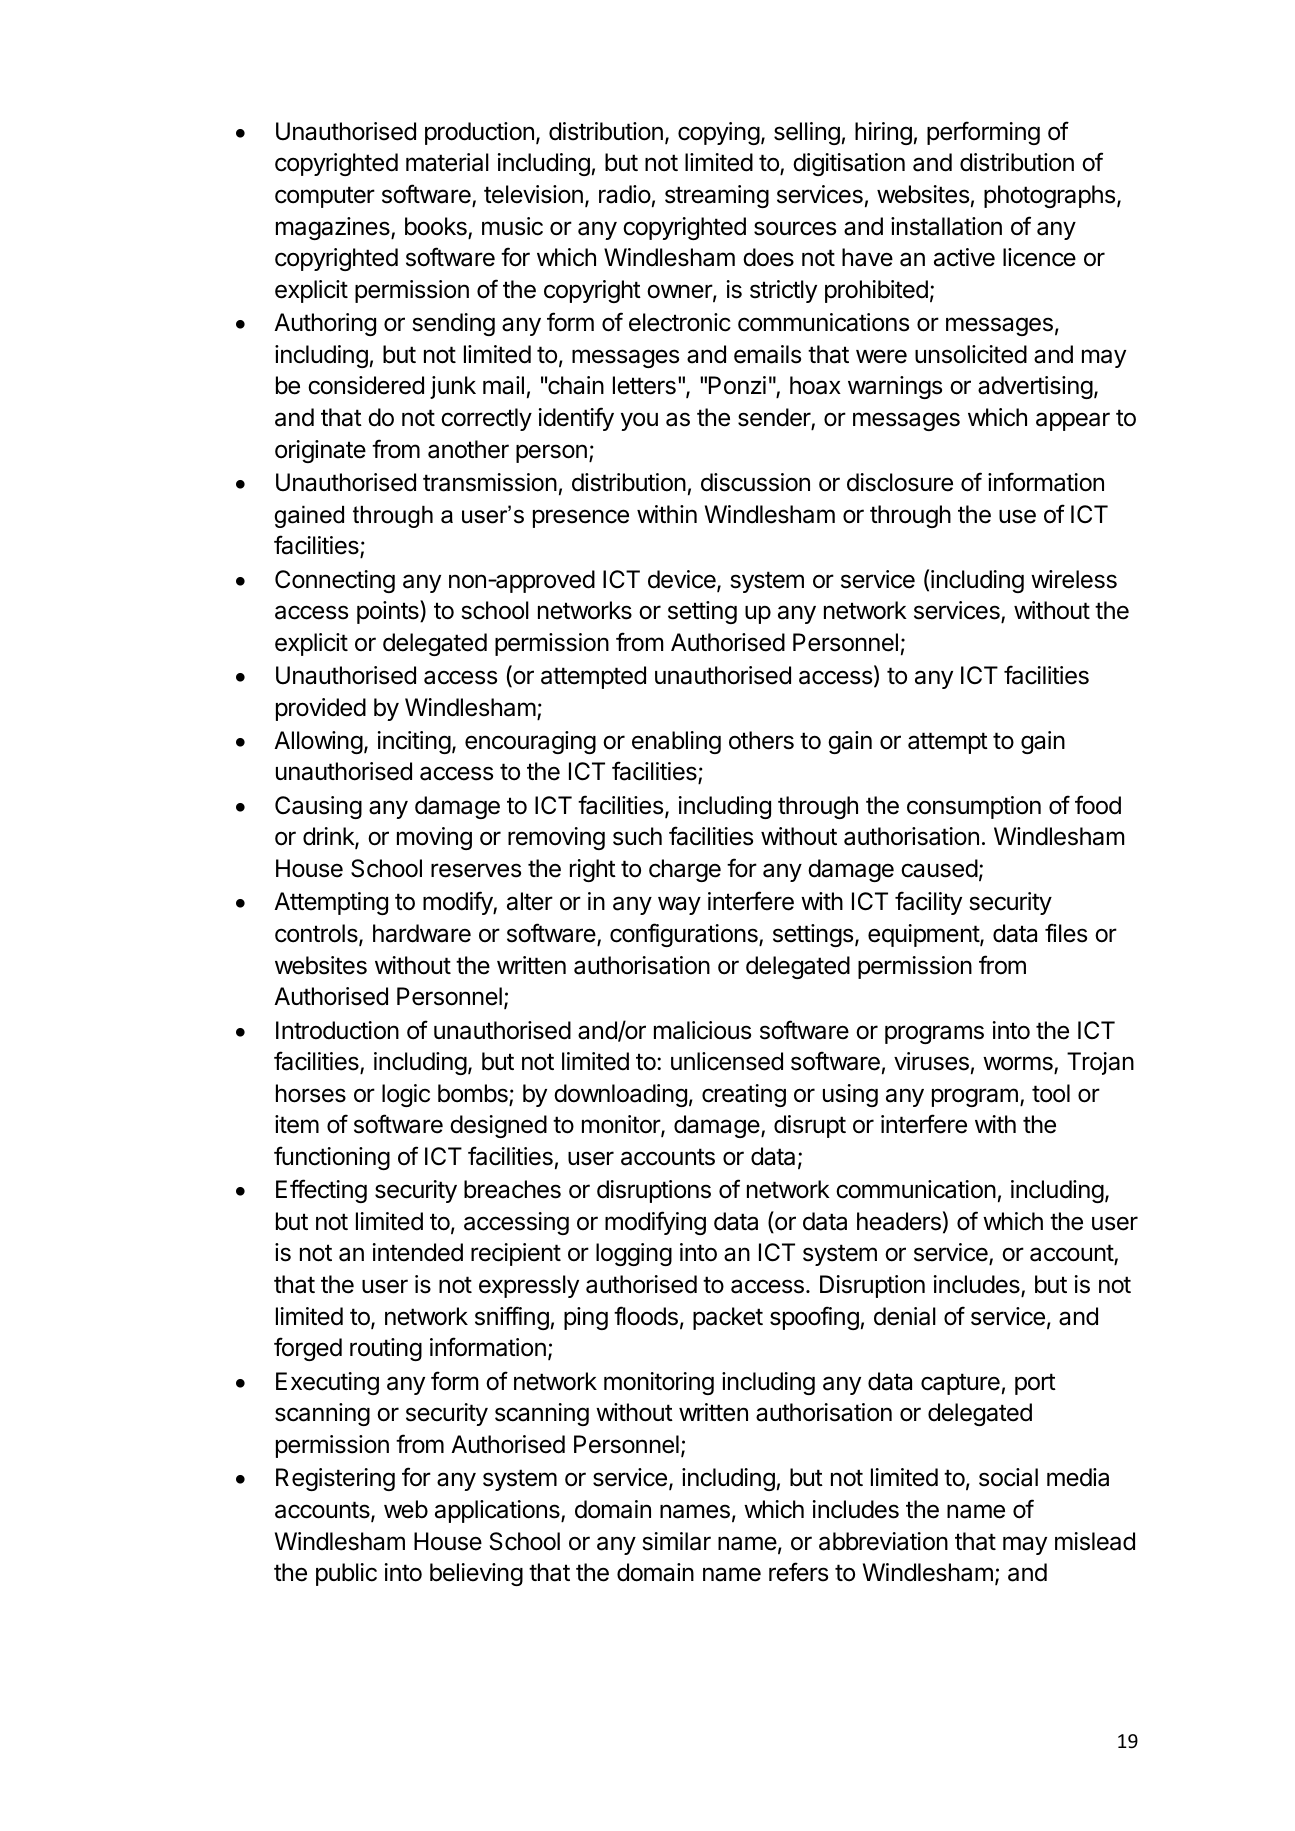 The height and width of the screenshot is (1831, 1295). What do you see at coordinates (346, 1574) in the screenshot?
I see `public` at bounding box center [346, 1574].
